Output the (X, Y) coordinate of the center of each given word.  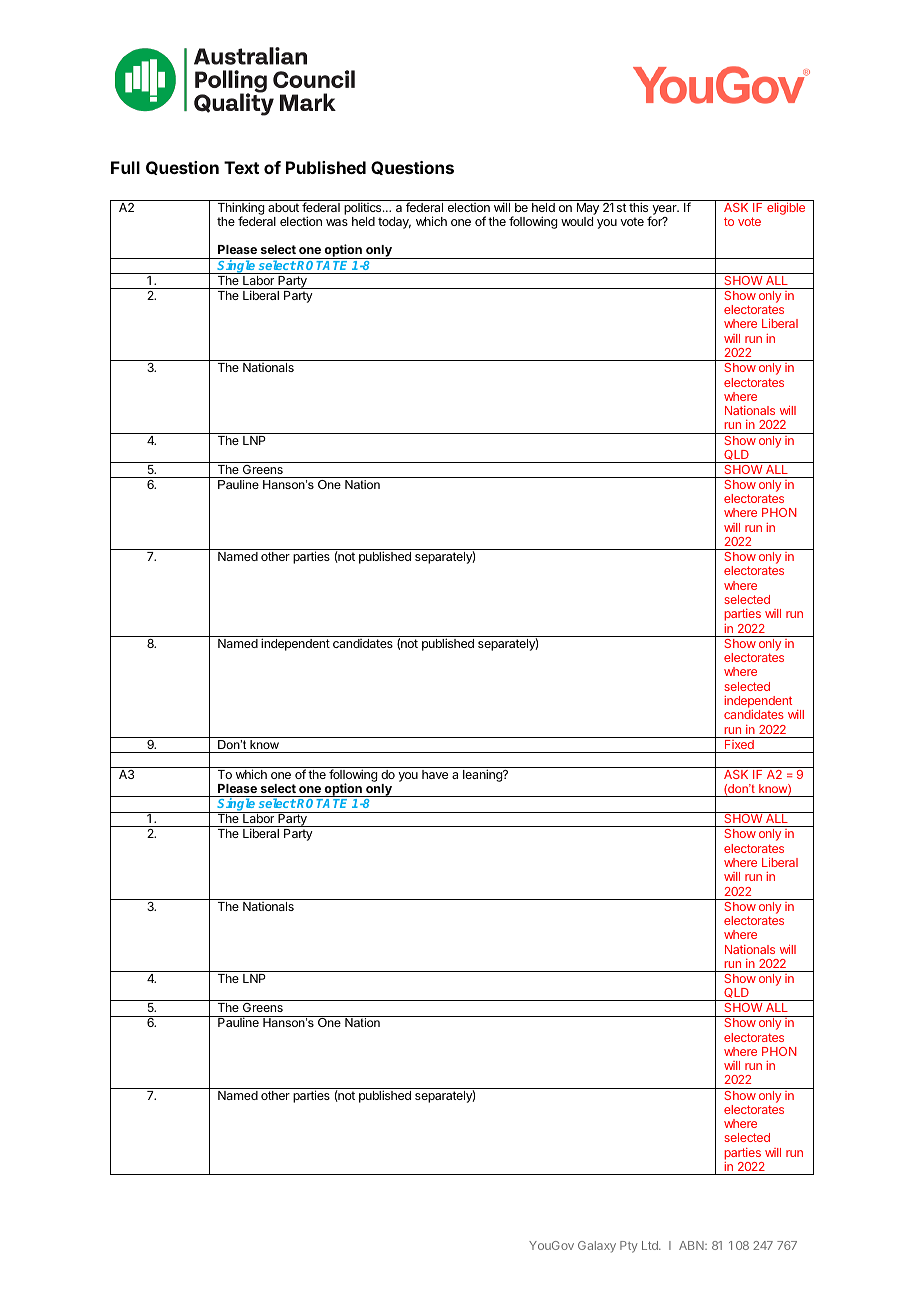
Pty (629, 1247)
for (655, 221)
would (577, 221)
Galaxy (597, 1247)
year (664, 211)
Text (241, 167)
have (435, 774)
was (337, 222)
